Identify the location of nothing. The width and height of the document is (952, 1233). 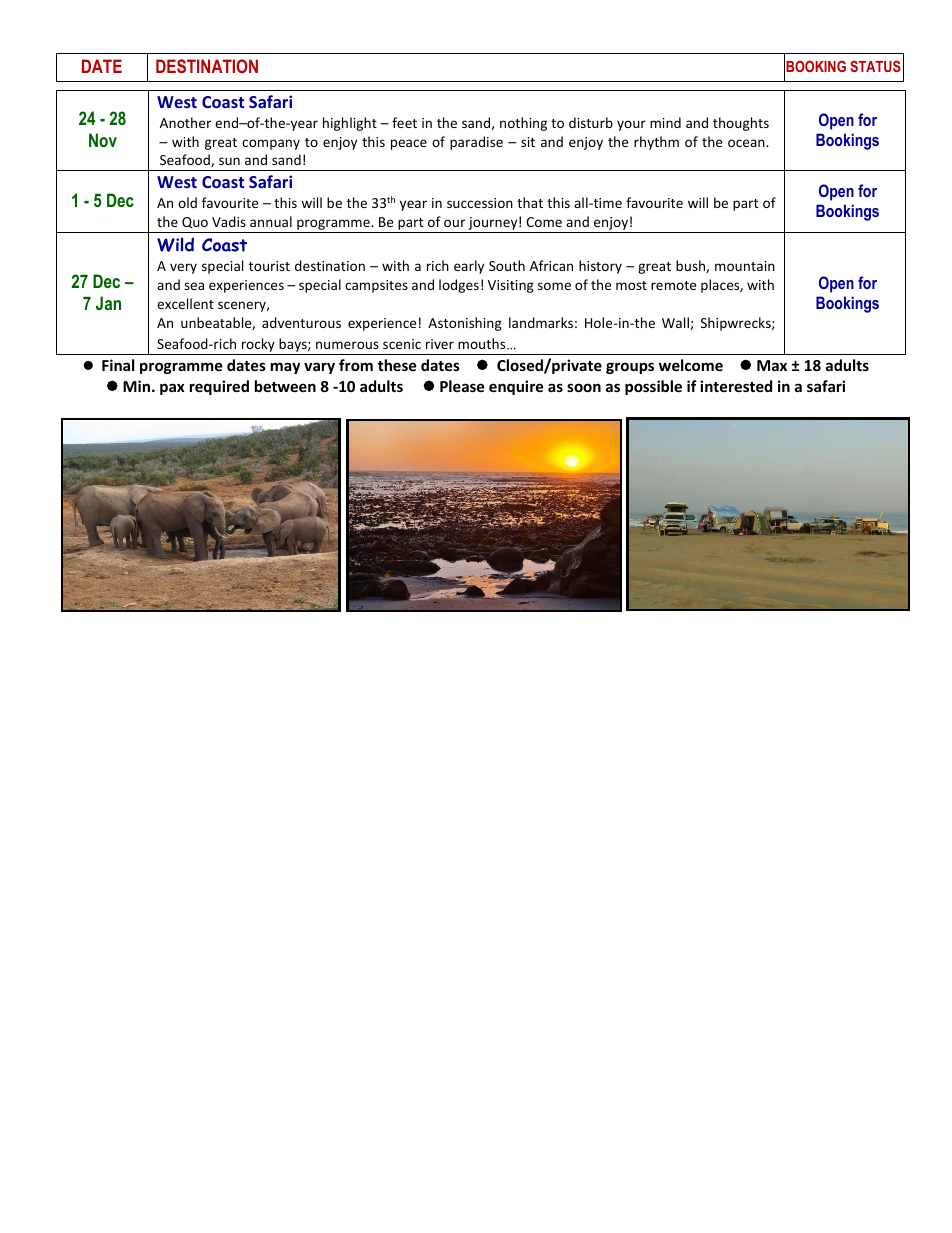
(523, 124).
